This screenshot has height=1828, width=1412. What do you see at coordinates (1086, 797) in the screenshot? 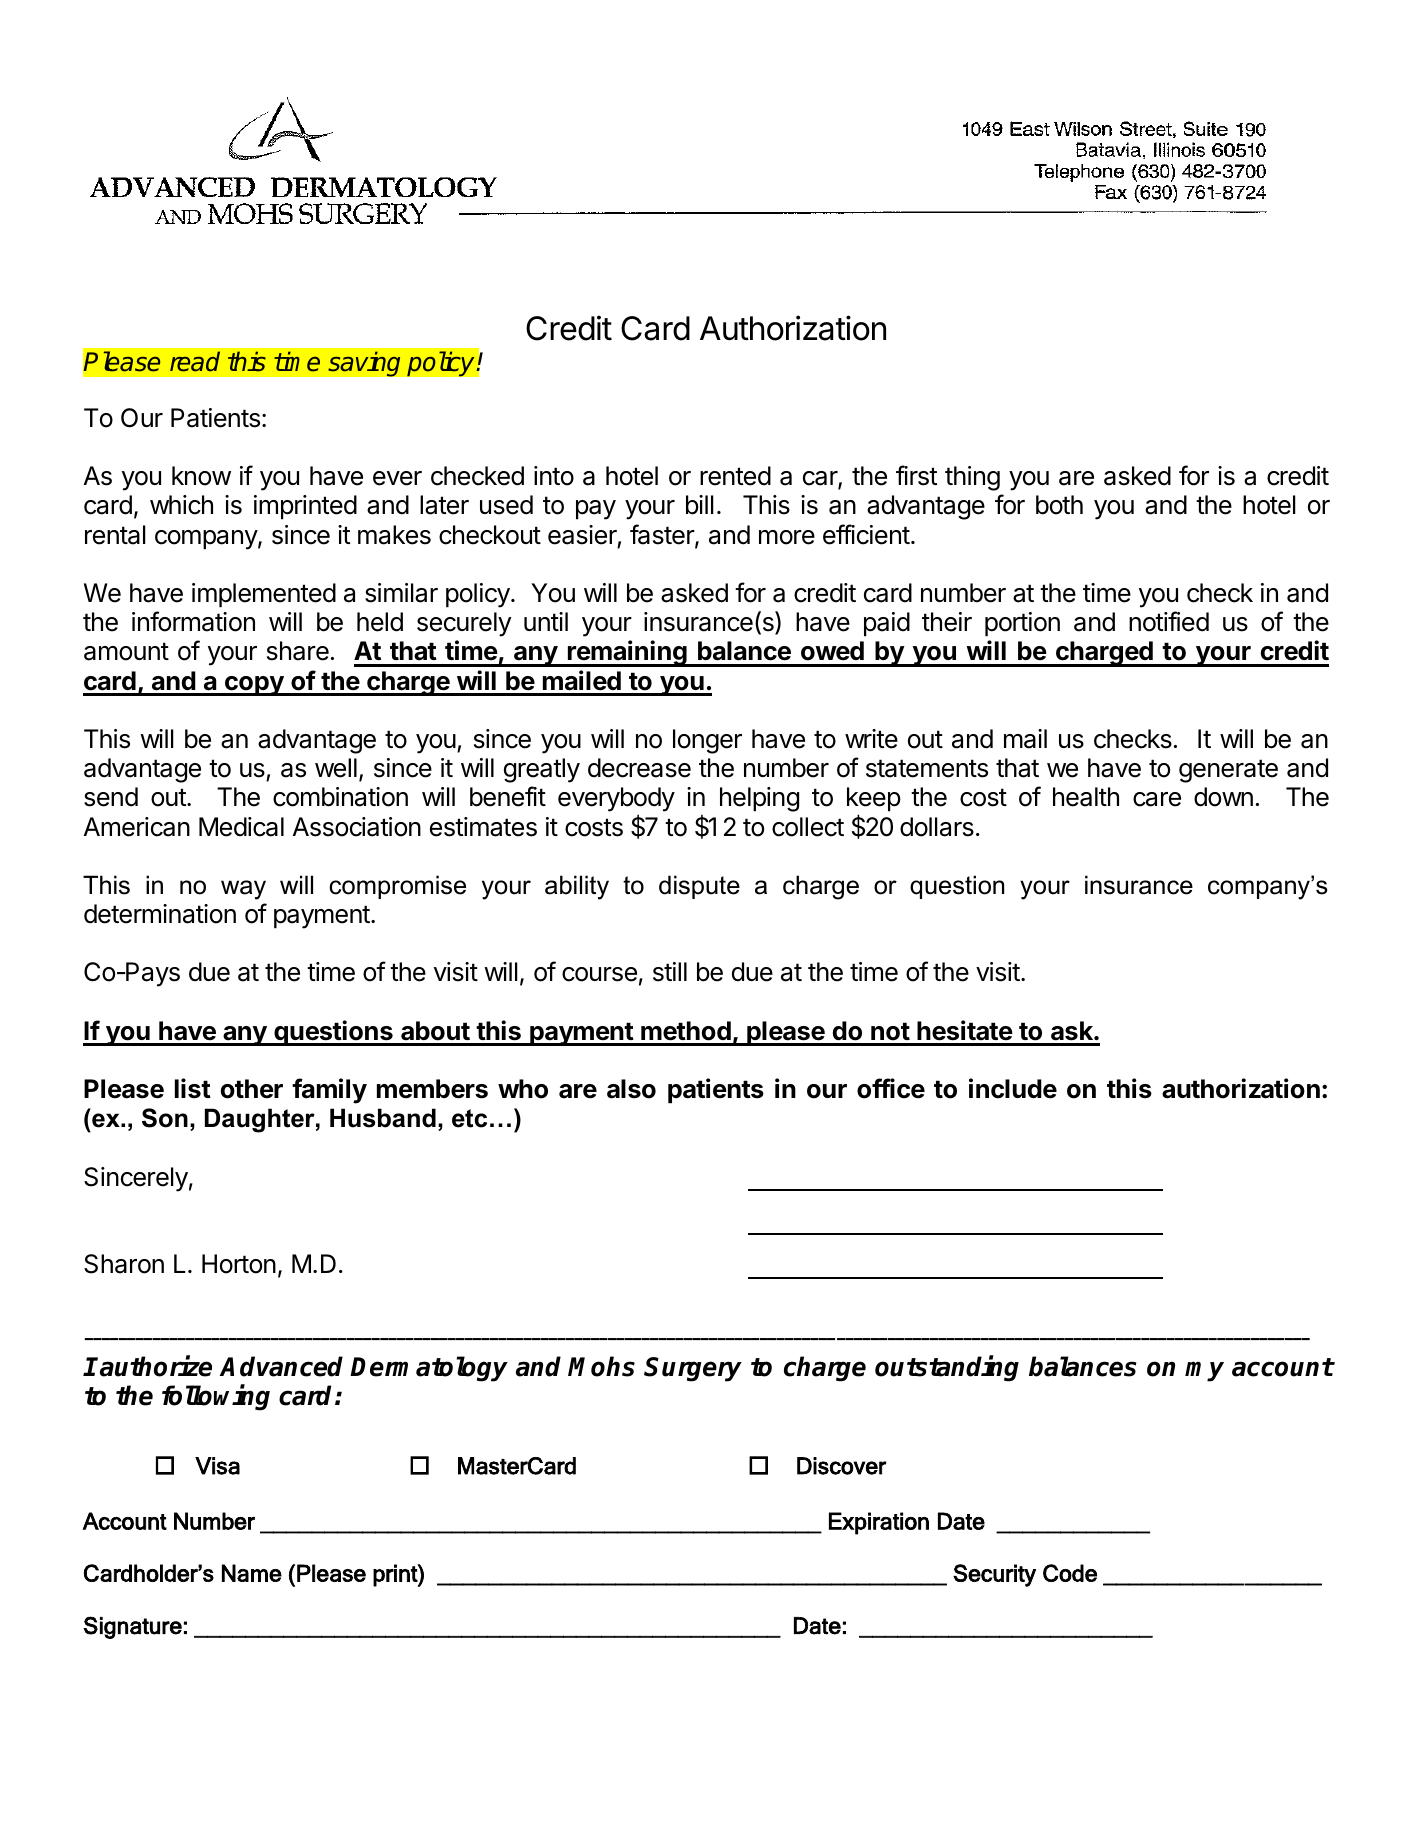
I see `health` at bounding box center [1086, 797].
